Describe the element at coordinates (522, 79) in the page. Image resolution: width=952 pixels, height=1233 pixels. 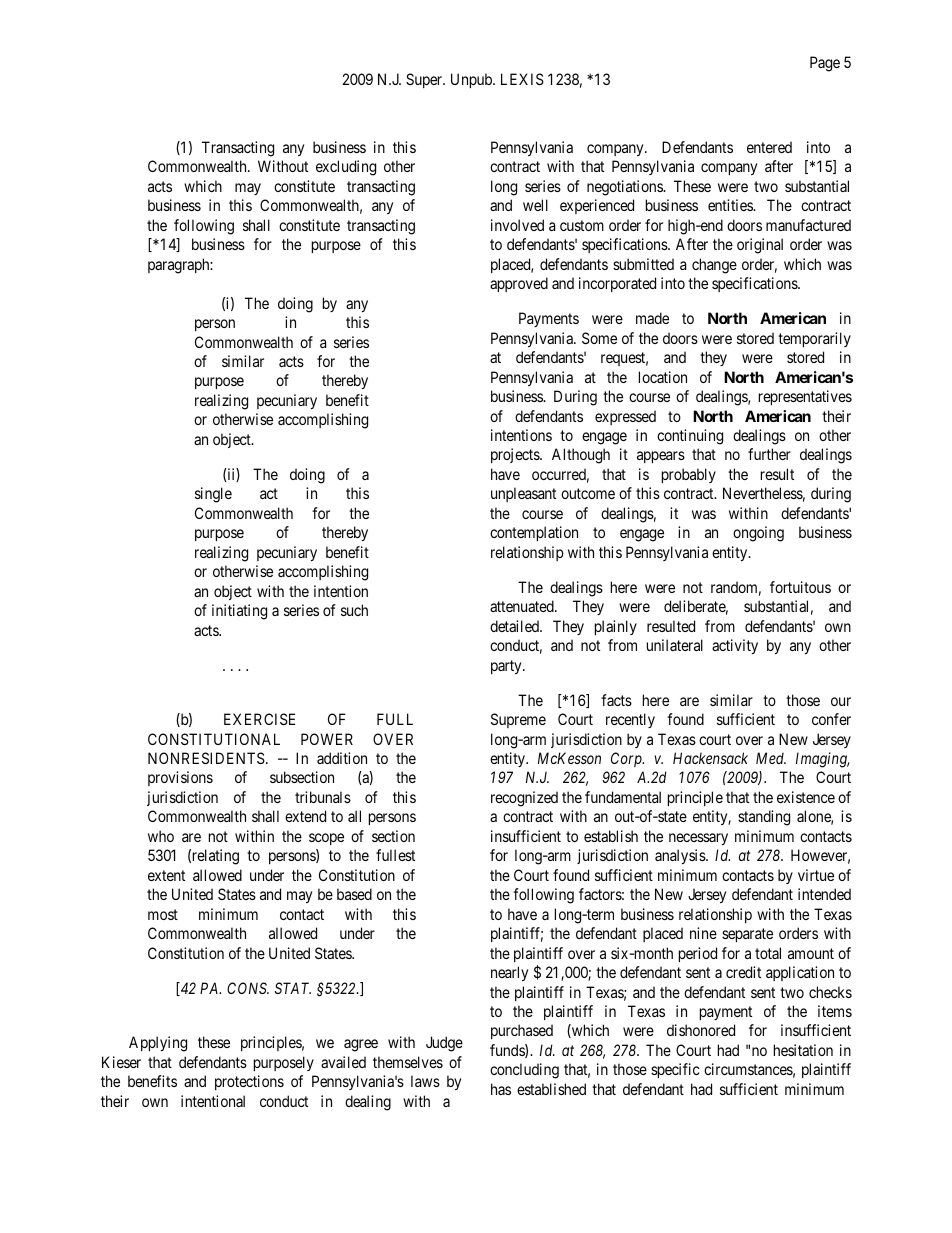
I see `LEXIS` at that location.
